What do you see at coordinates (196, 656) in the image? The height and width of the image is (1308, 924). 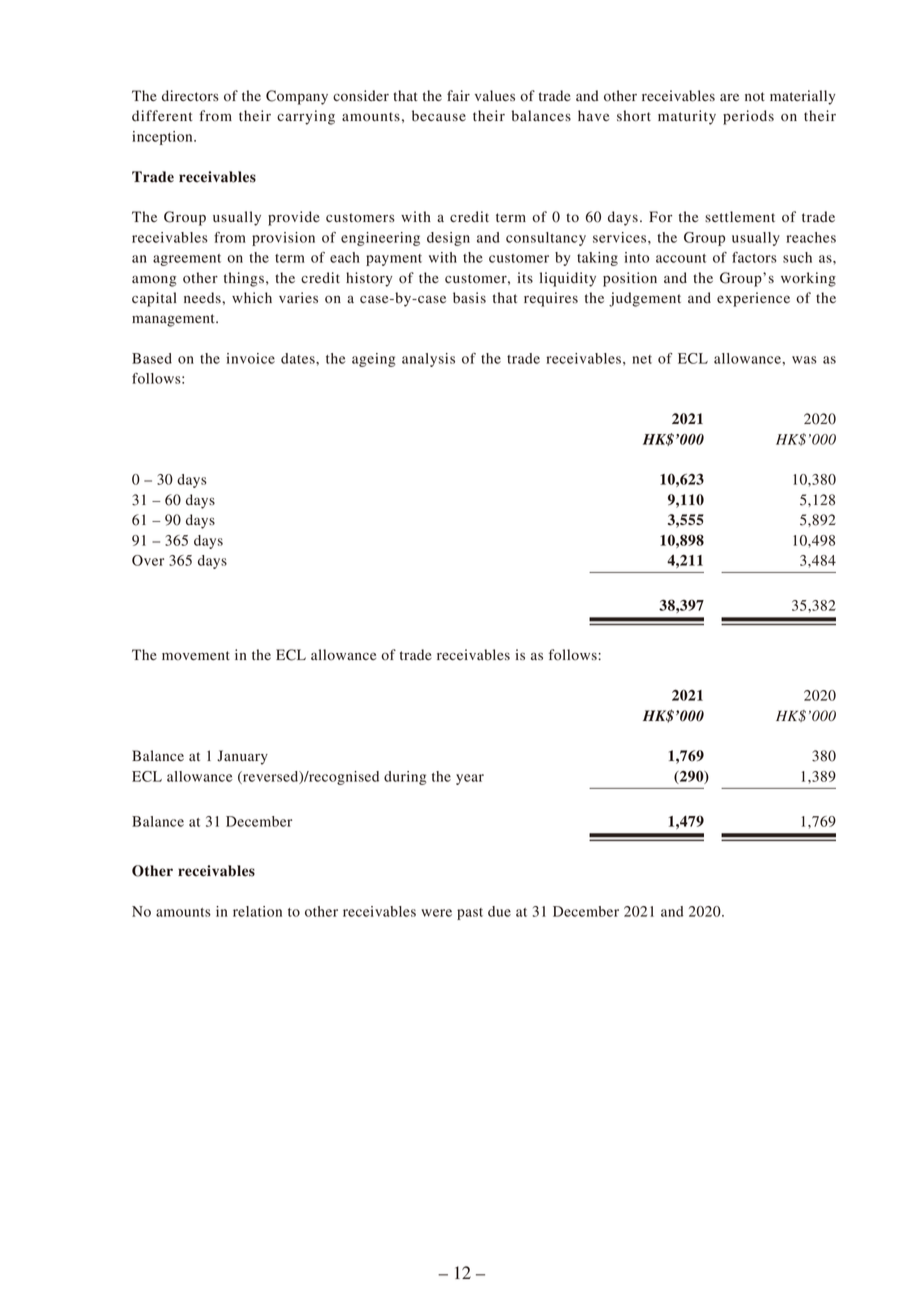 I see `movement` at bounding box center [196, 656].
